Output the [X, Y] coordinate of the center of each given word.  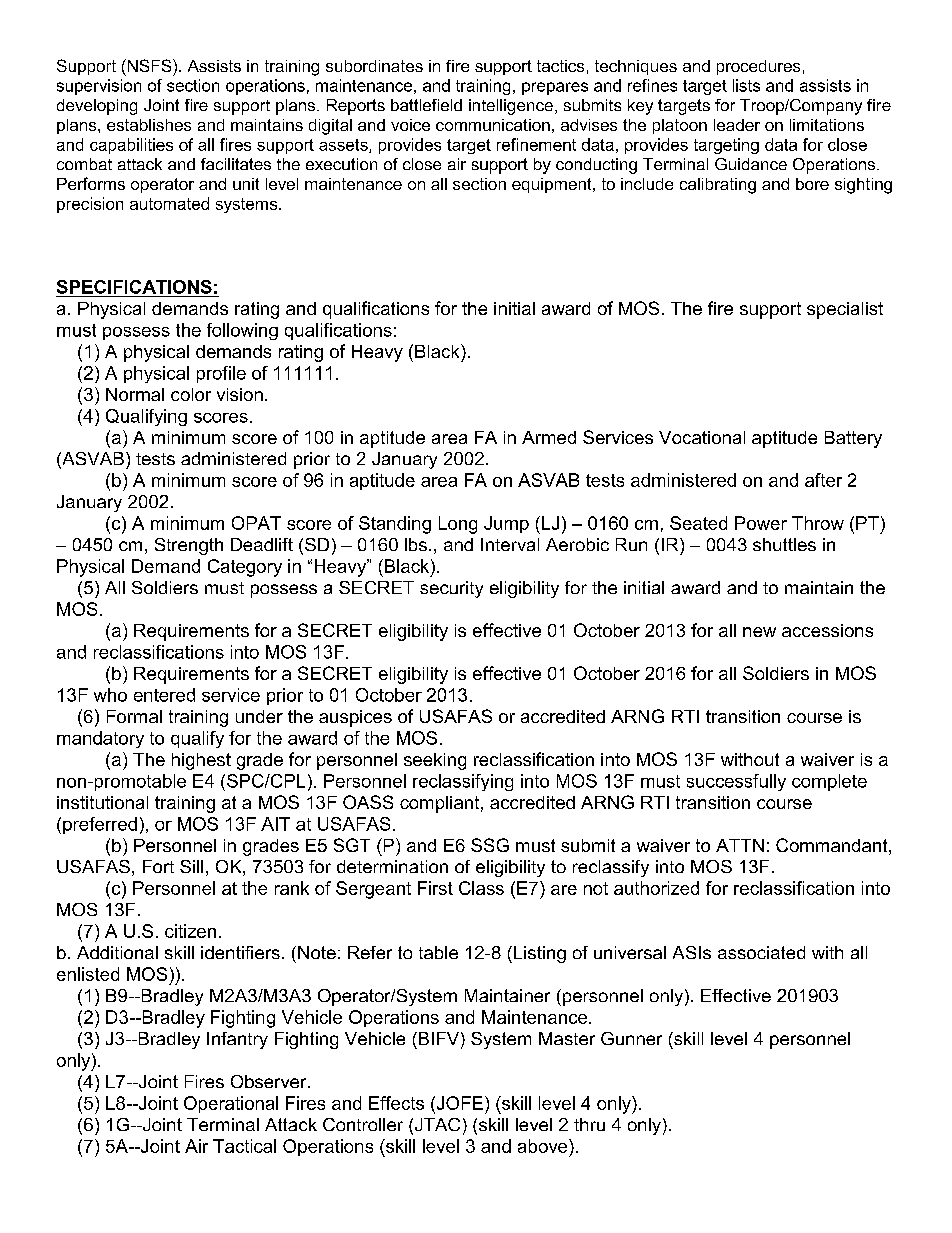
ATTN [740, 845]
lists [746, 85]
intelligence [511, 107]
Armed [549, 437]
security [451, 589]
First [435, 888]
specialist [845, 310]
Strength [189, 546]
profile [221, 374]
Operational [231, 1104]
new [759, 632]
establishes [149, 125]
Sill [191, 866]
